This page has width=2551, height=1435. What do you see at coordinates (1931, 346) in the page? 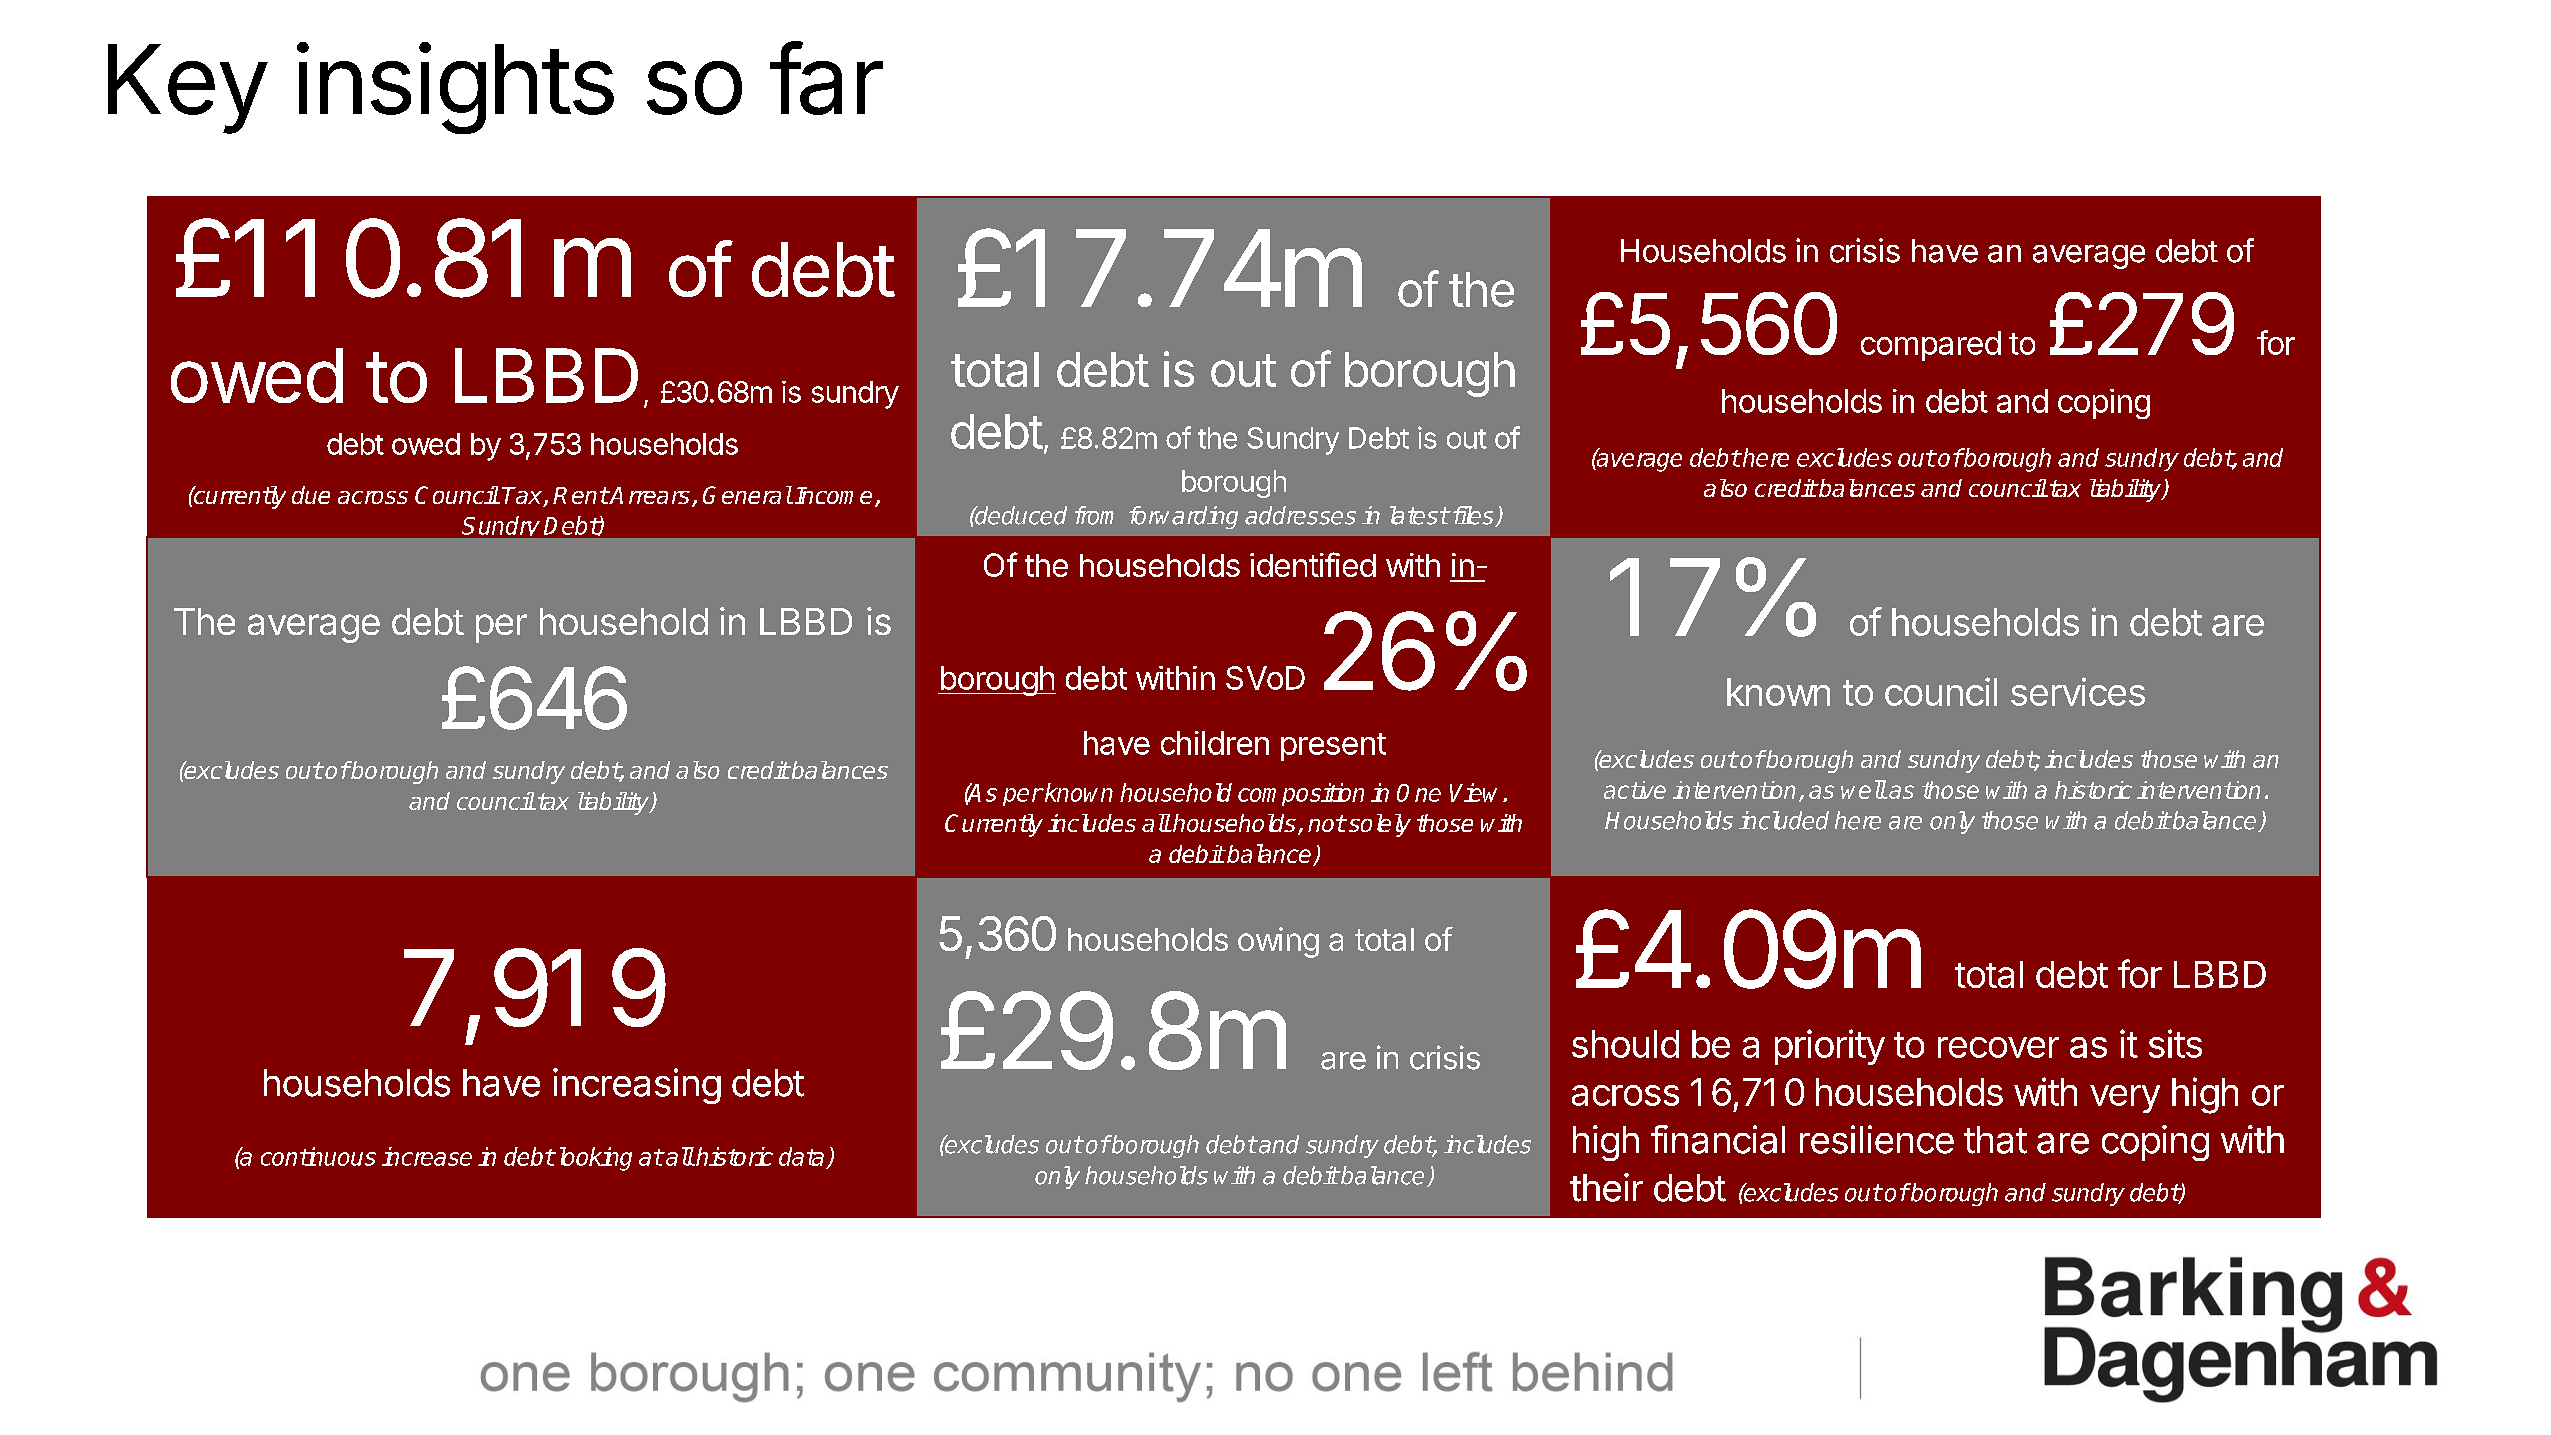
I see `compared` at bounding box center [1931, 346].
